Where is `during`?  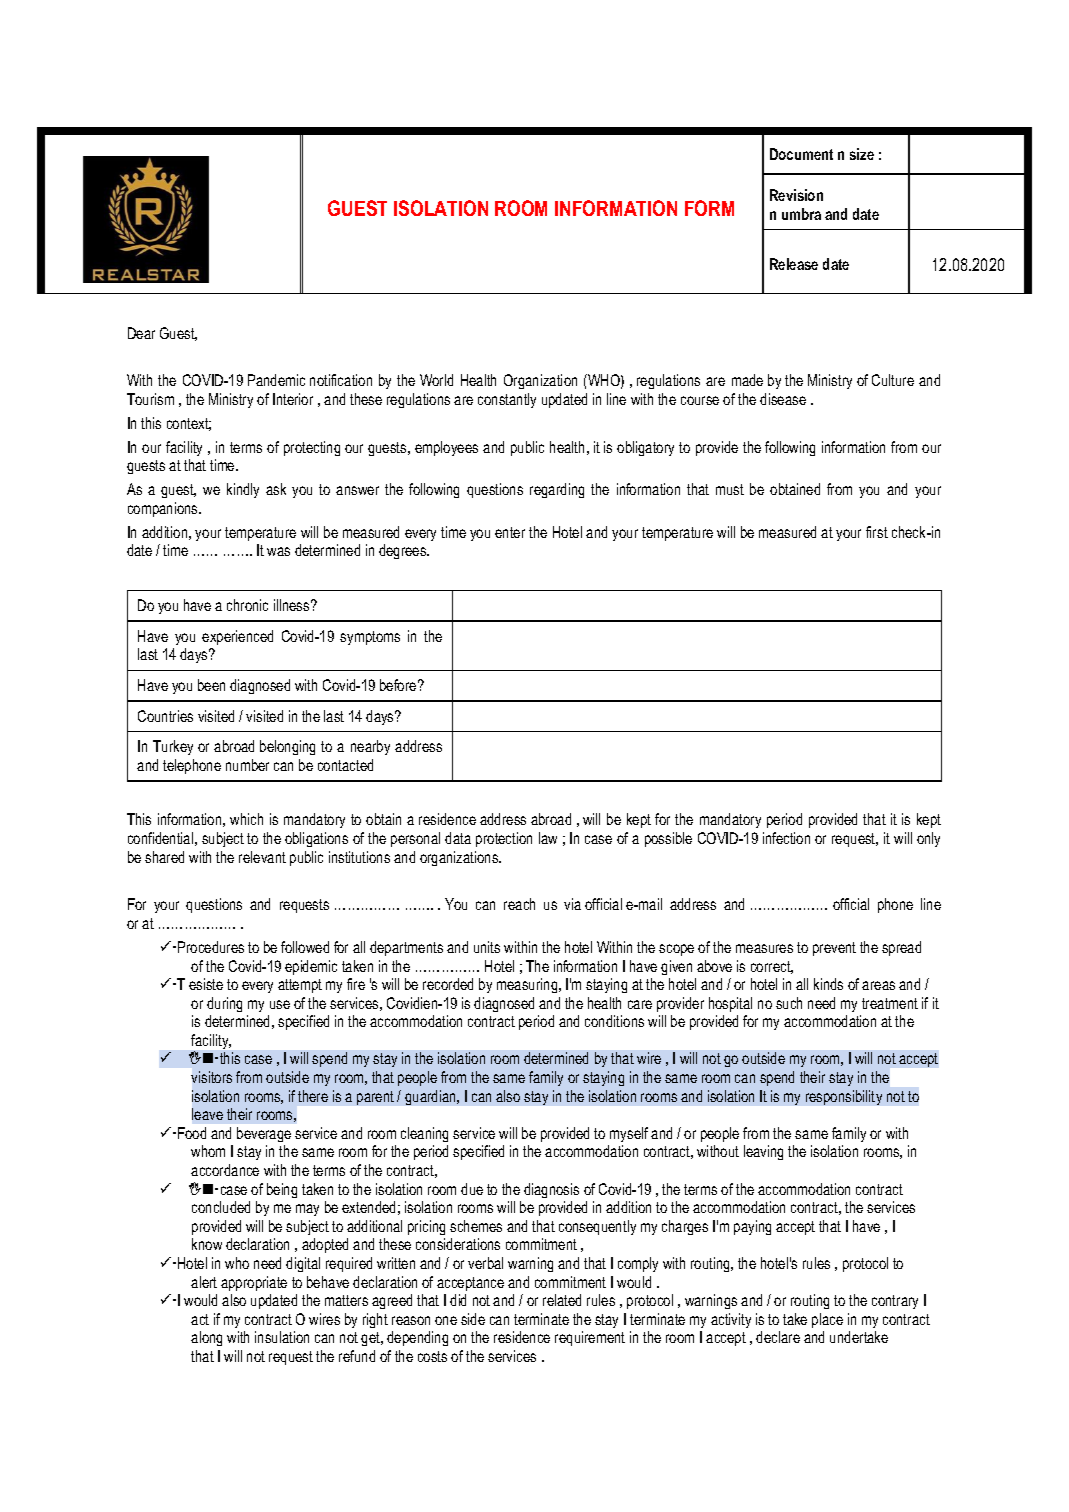 during is located at coordinates (224, 1004).
